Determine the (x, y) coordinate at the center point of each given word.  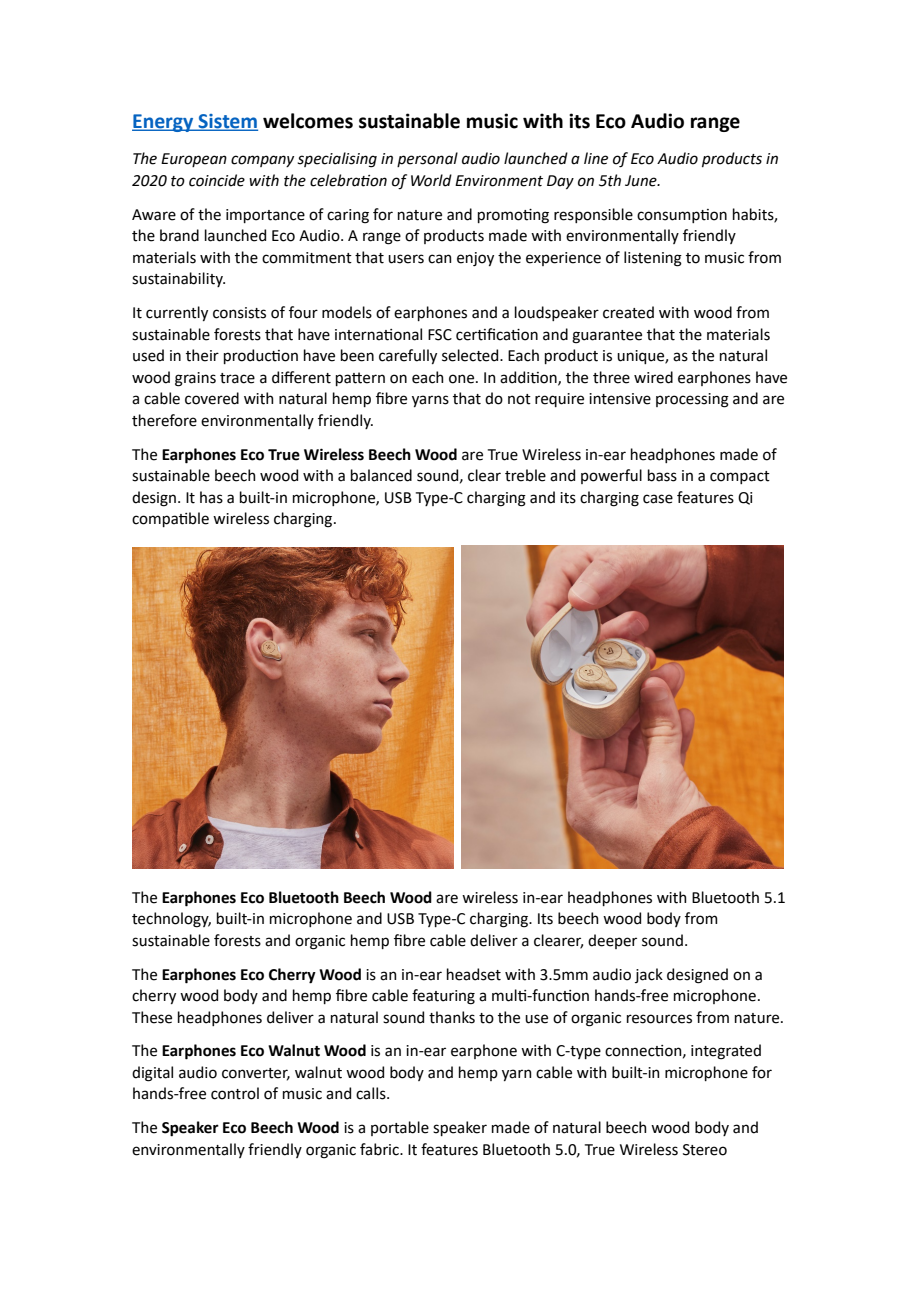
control (235, 1093)
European (194, 160)
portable (400, 1128)
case (658, 499)
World (431, 180)
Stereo (705, 1150)
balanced (381, 475)
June (642, 181)
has (211, 497)
